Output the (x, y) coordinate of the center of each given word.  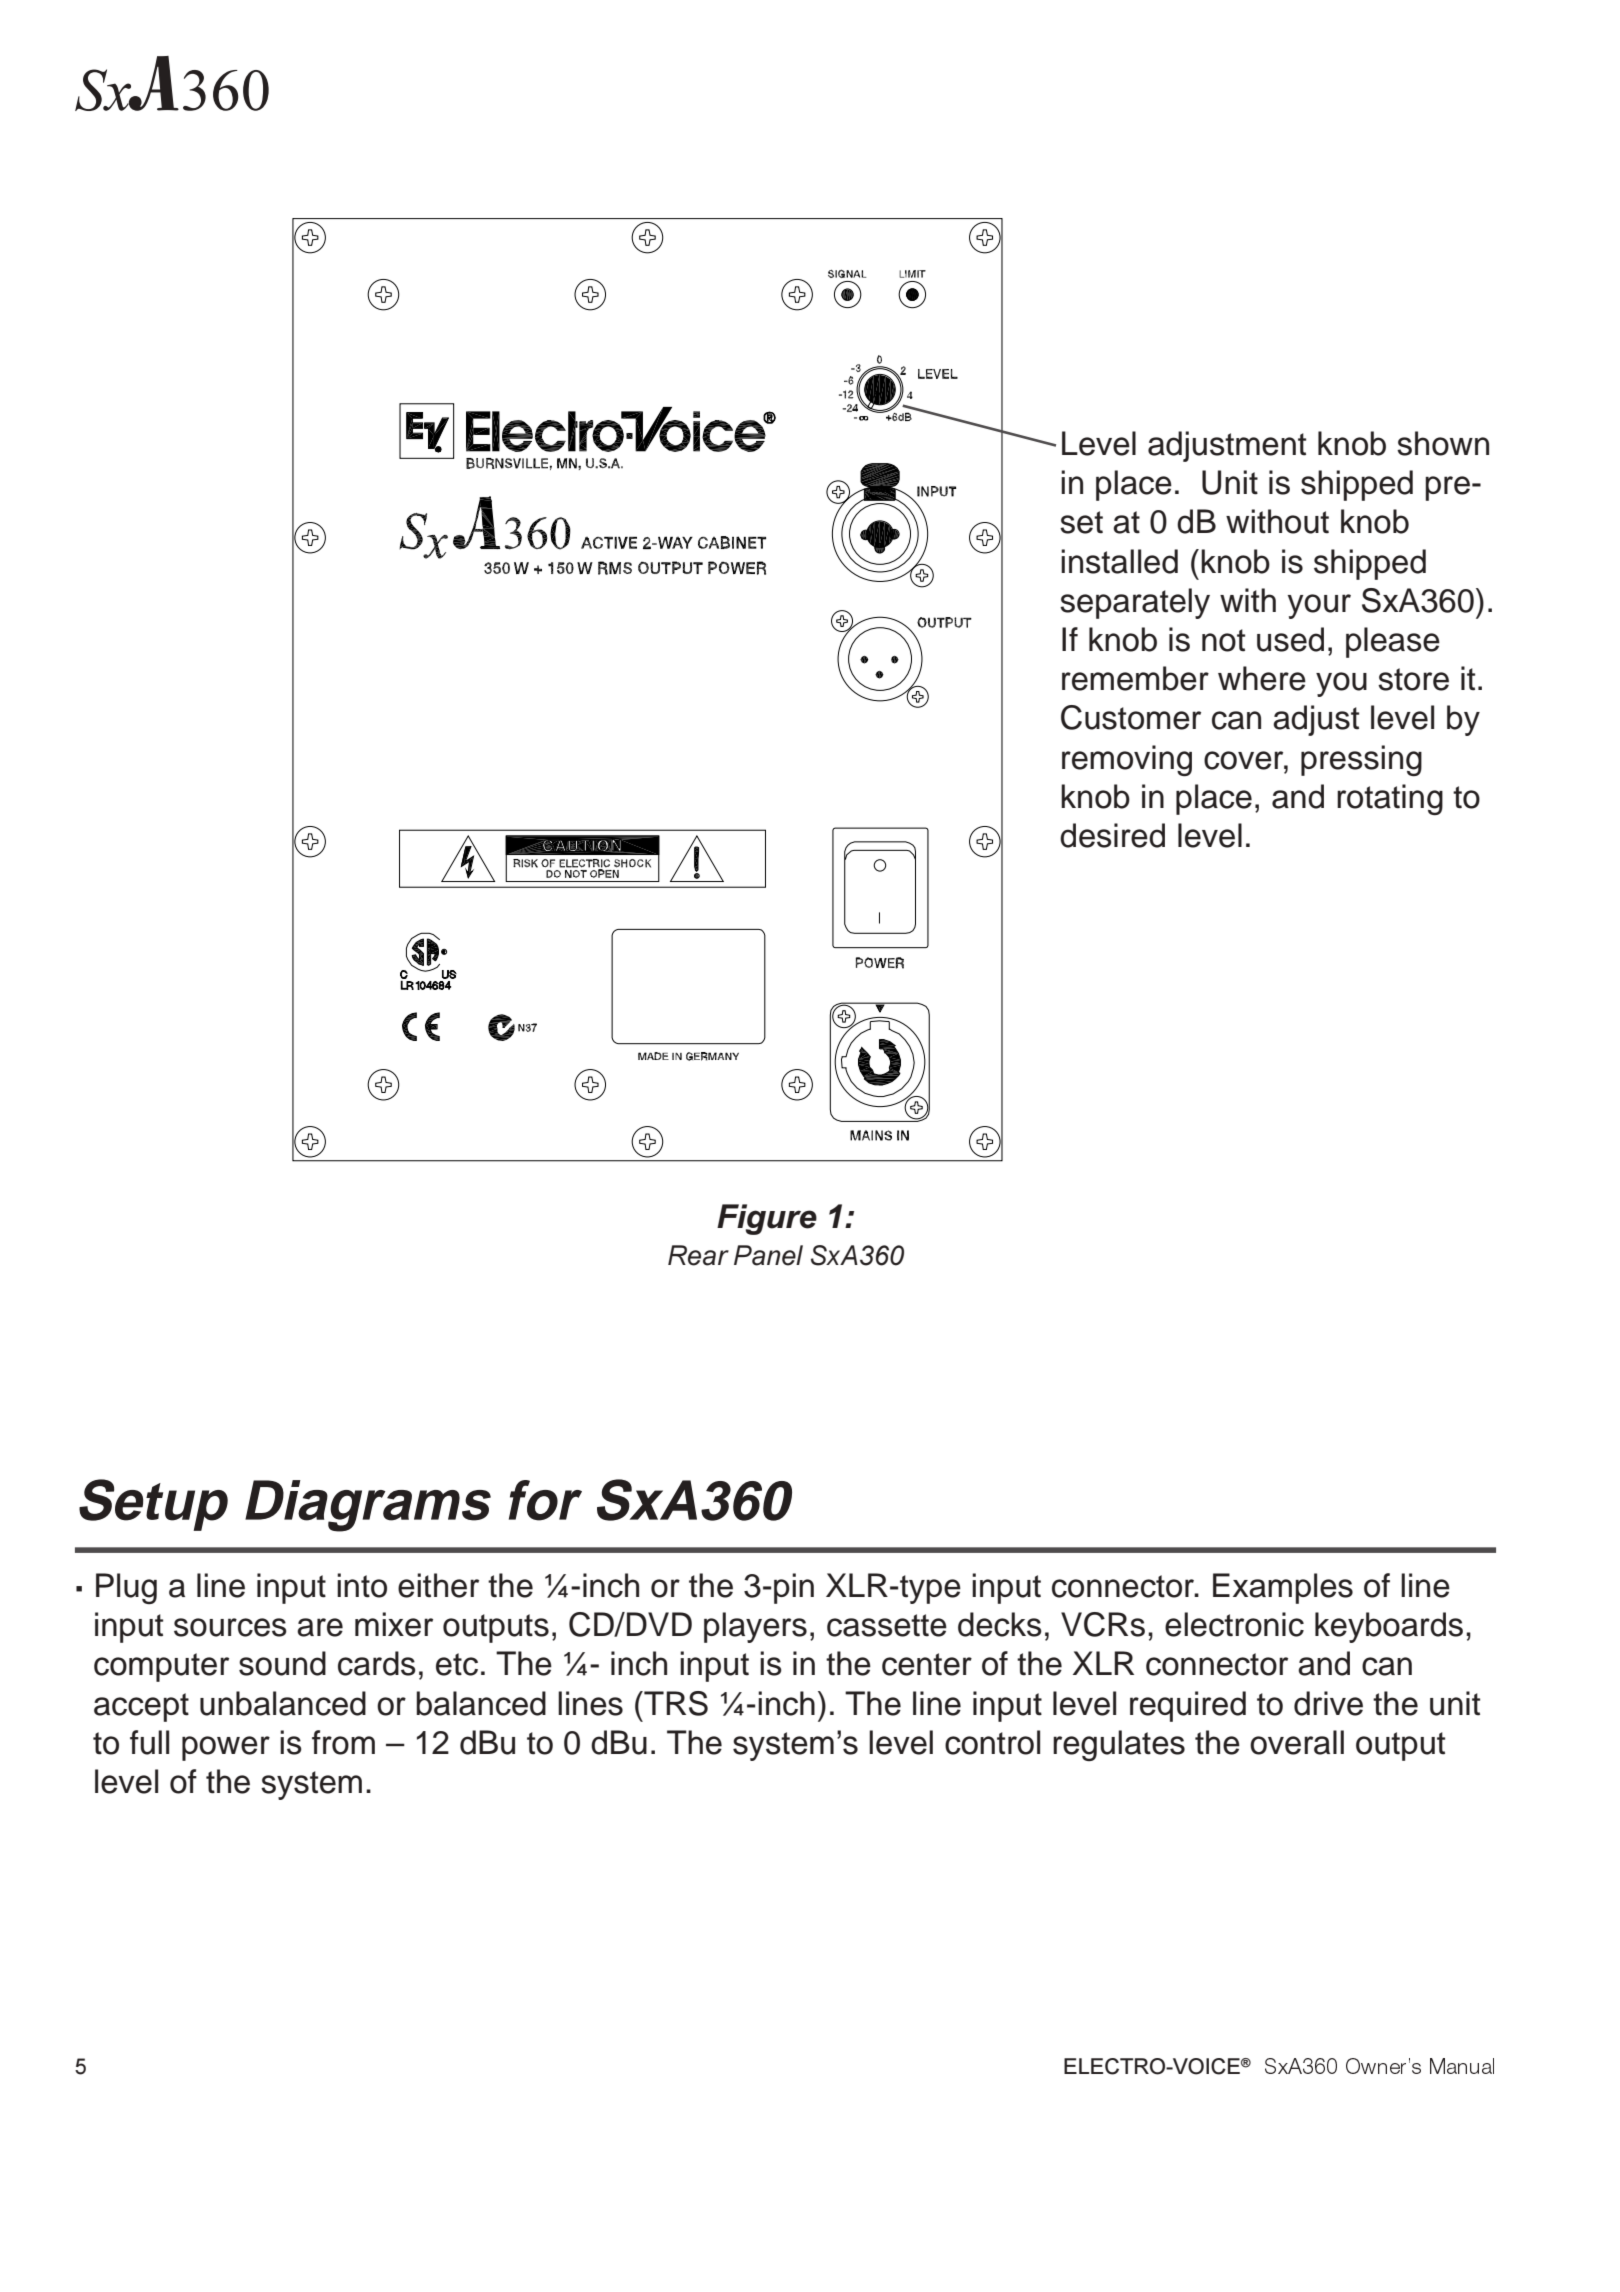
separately (1135, 603)
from (343, 1742)
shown (1443, 443)
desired (1112, 835)
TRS (675, 1703)
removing (1127, 760)
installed (1119, 561)
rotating (1390, 799)
